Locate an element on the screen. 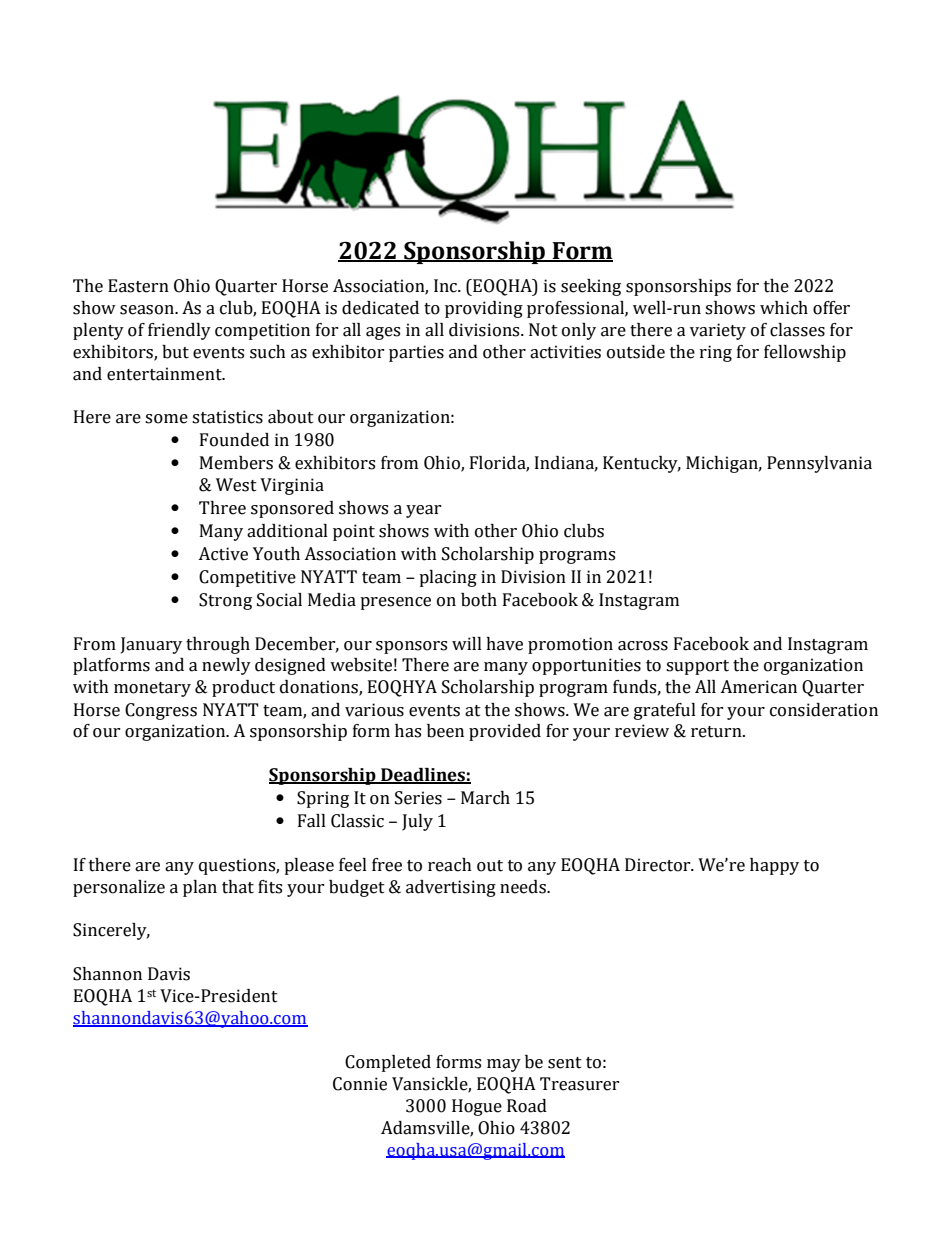  Treasurer is located at coordinates (579, 1084).
